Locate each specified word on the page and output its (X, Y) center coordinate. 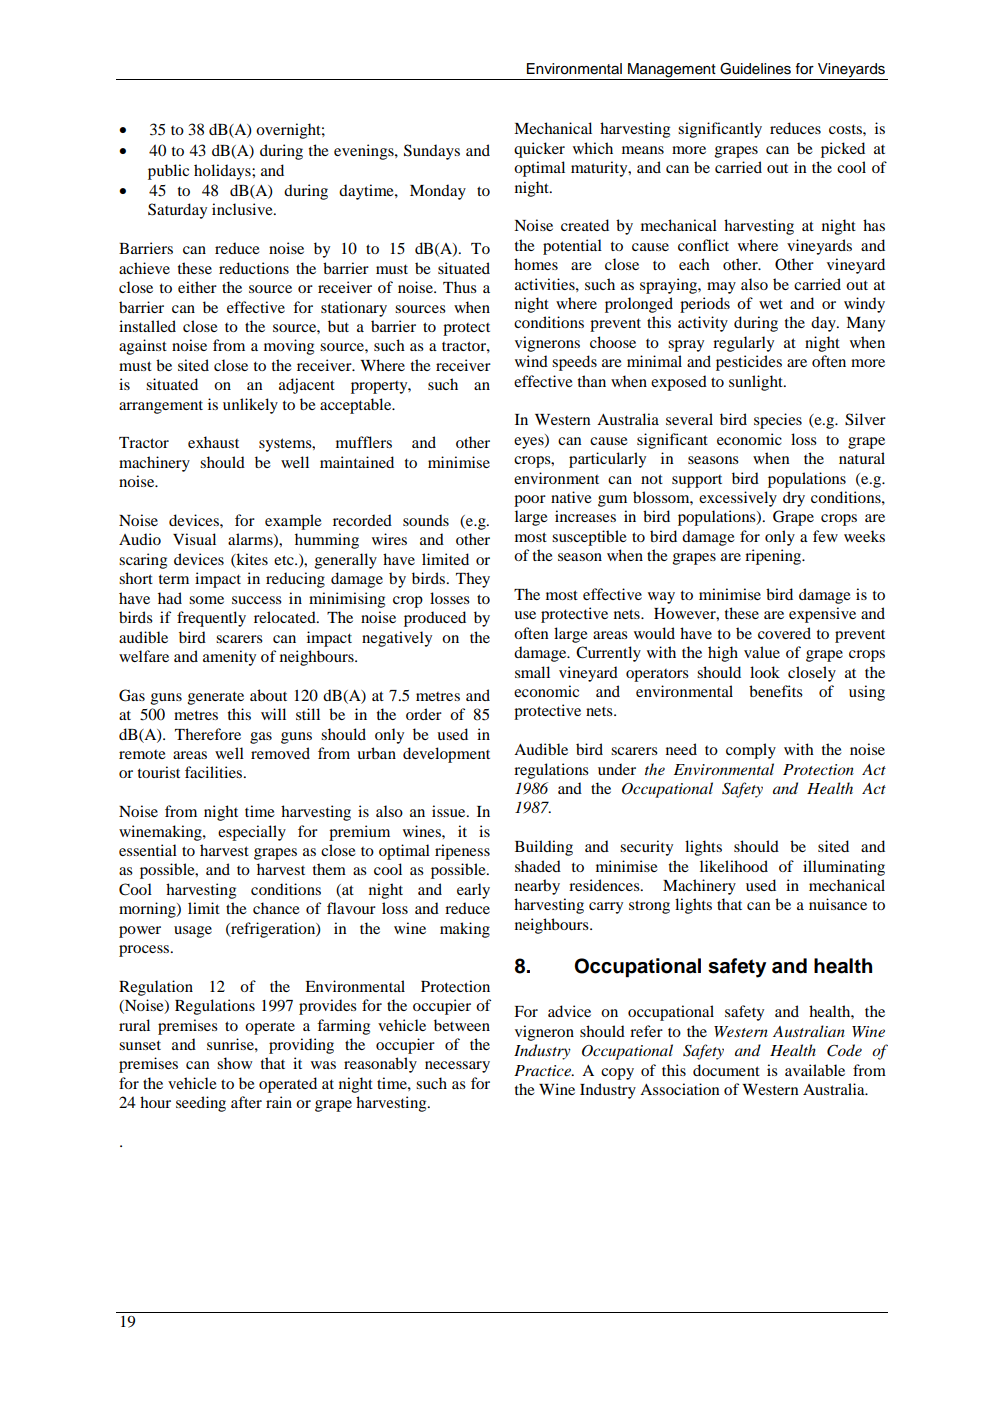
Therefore (208, 734)
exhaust (213, 442)
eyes (530, 443)
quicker (539, 150)
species (778, 421)
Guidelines (755, 69)
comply (751, 751)
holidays (223, 172)
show (234, 1063)
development (446, 755)
